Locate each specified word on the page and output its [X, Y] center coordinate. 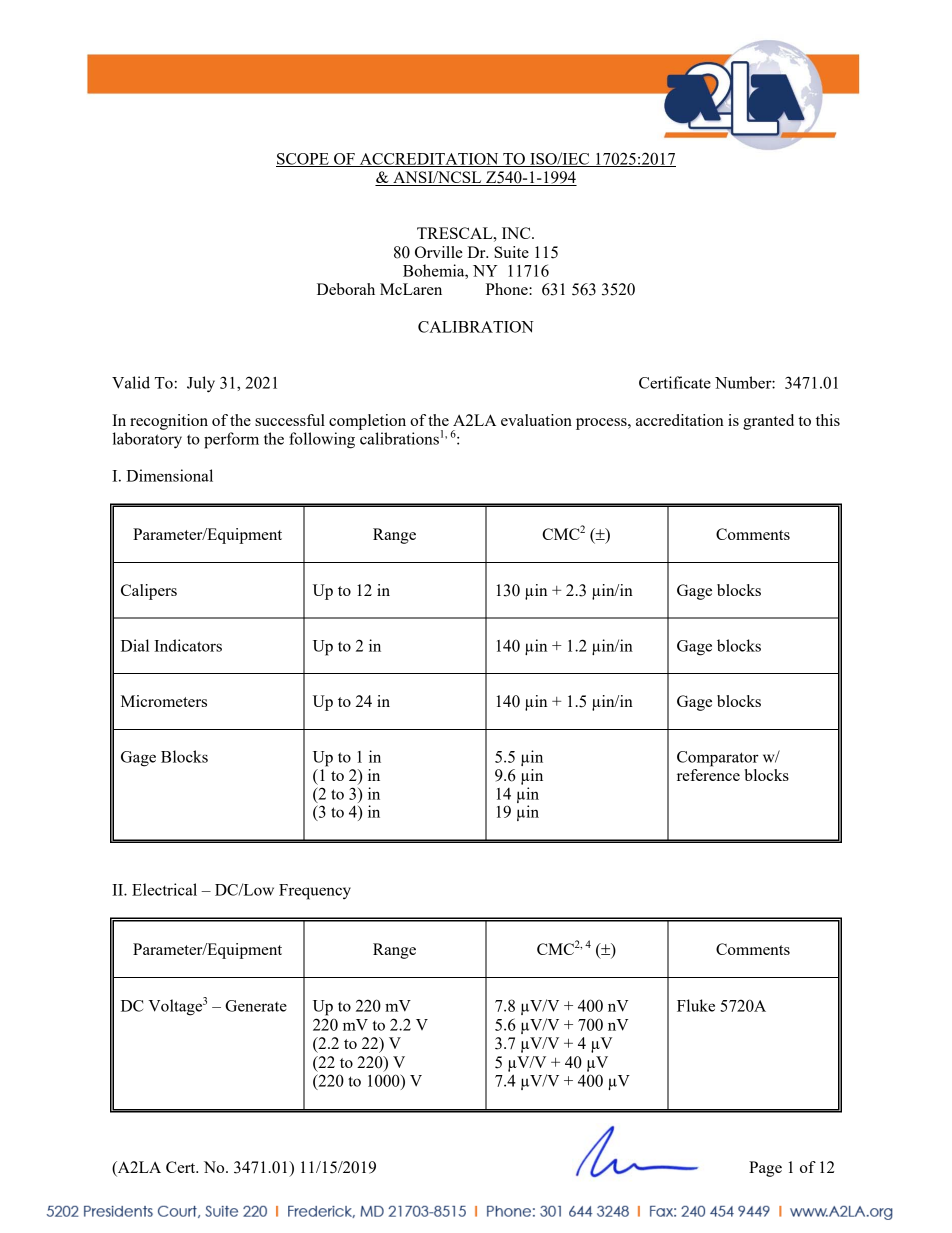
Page [765, 1169]
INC [517, 233]
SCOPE [303, 160]
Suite [511, 252]
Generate [256, 1006]
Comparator [718, 759]
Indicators [188, 645]
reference [708, 775]
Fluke [696, 1005]
